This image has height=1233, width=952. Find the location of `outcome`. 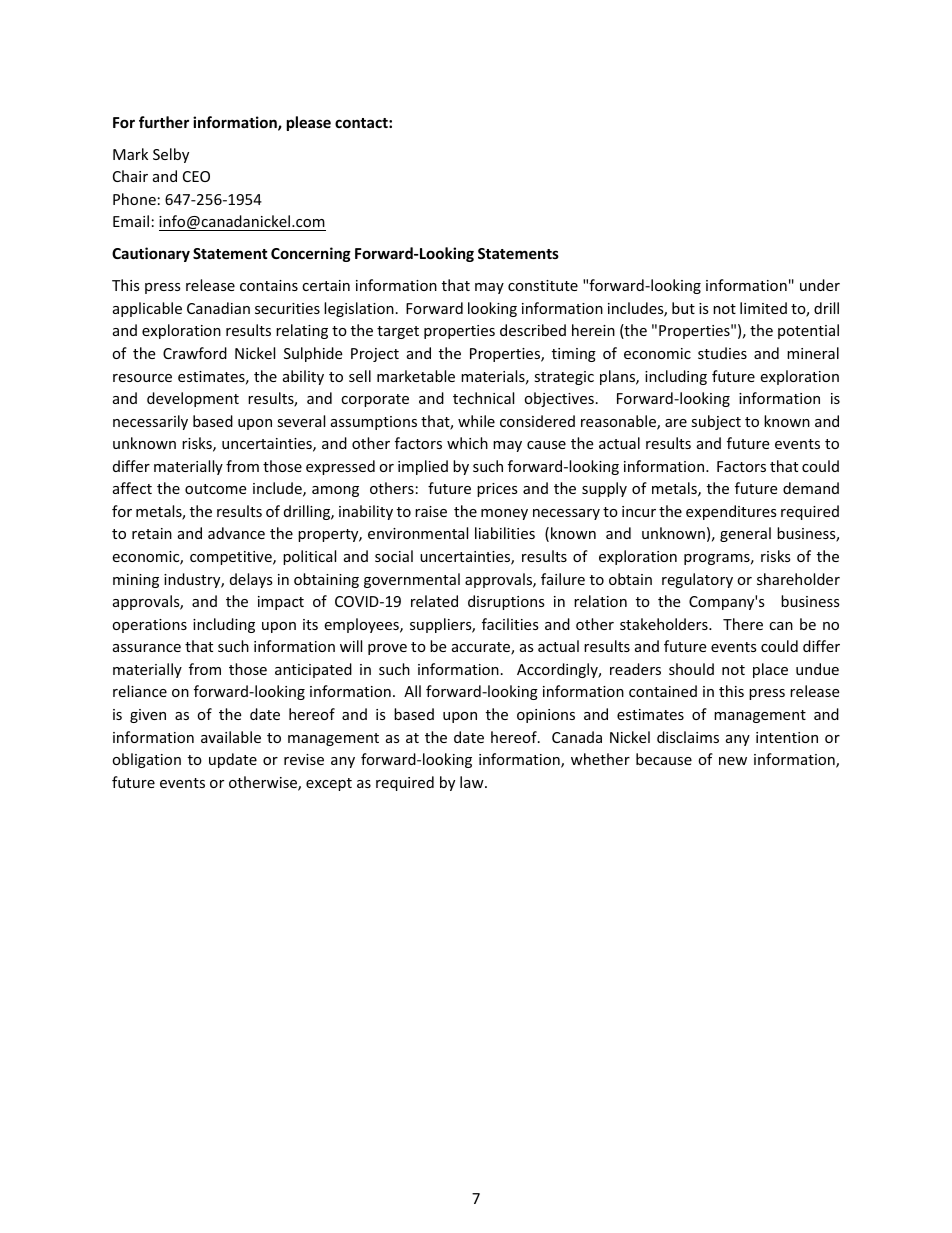

outcome is located at coordinates (215, 489).
